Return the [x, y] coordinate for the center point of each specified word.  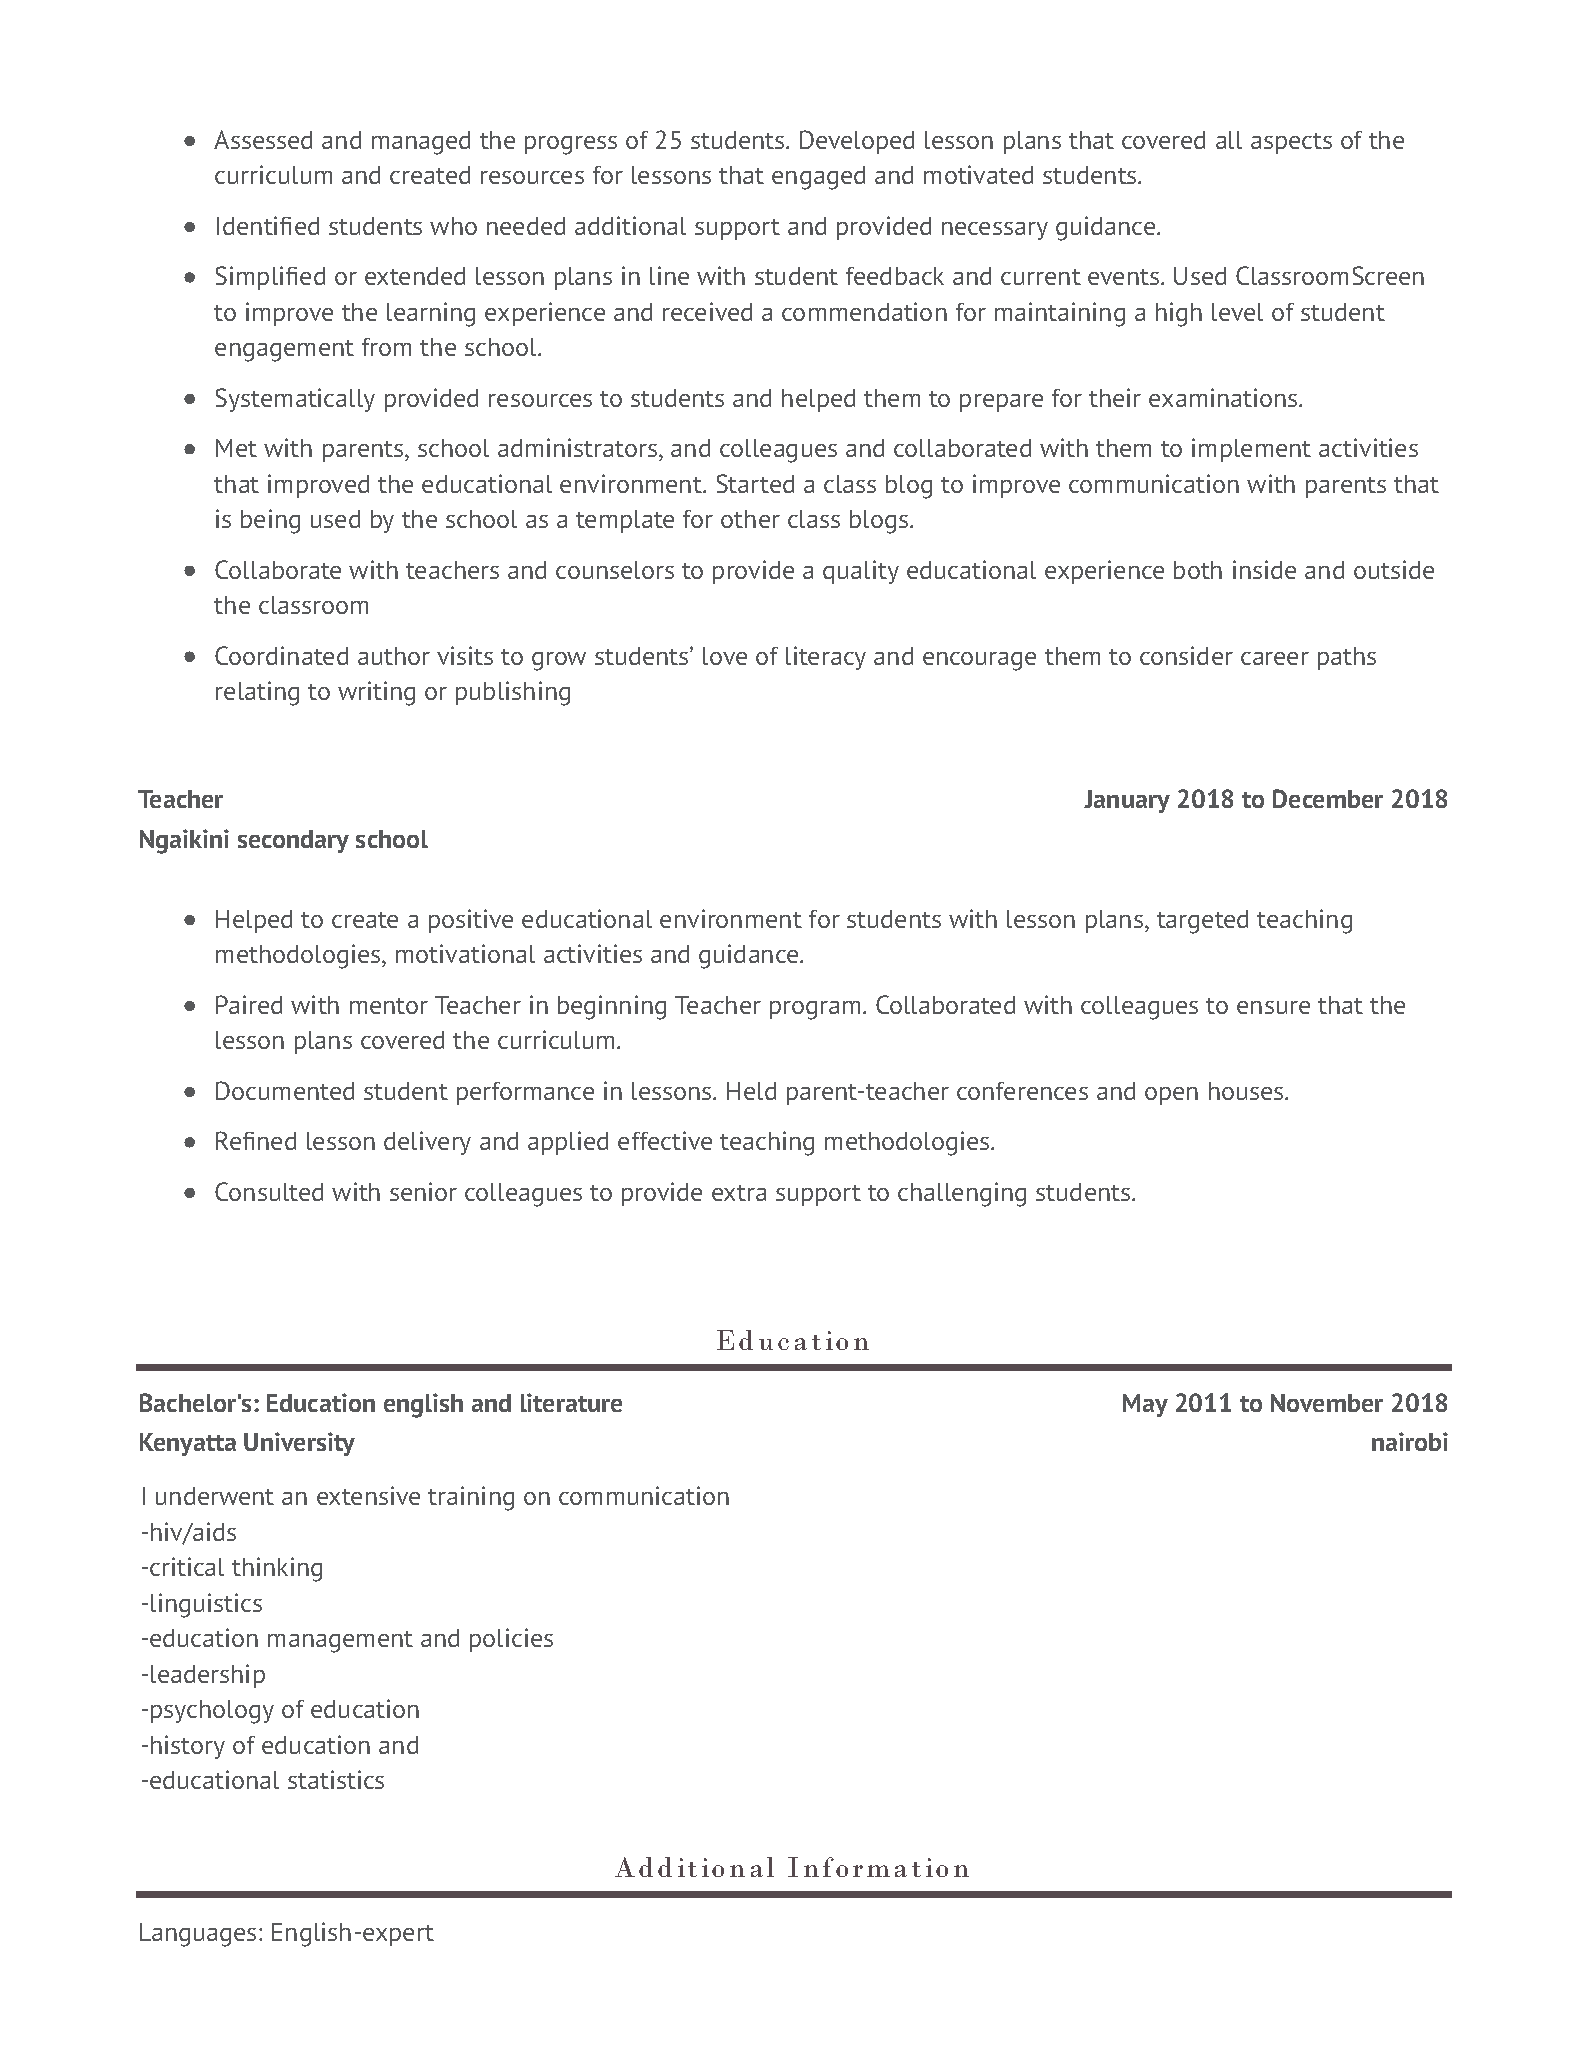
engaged [818, 178]
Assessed [263, 139]
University [299, 1444]
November [1327, 1403]
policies [511, 1640]
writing [376, 693]
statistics [336, 1779]
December [1328, 798]
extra [739, 1193]
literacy [826, 658]
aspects [1291, 143]
